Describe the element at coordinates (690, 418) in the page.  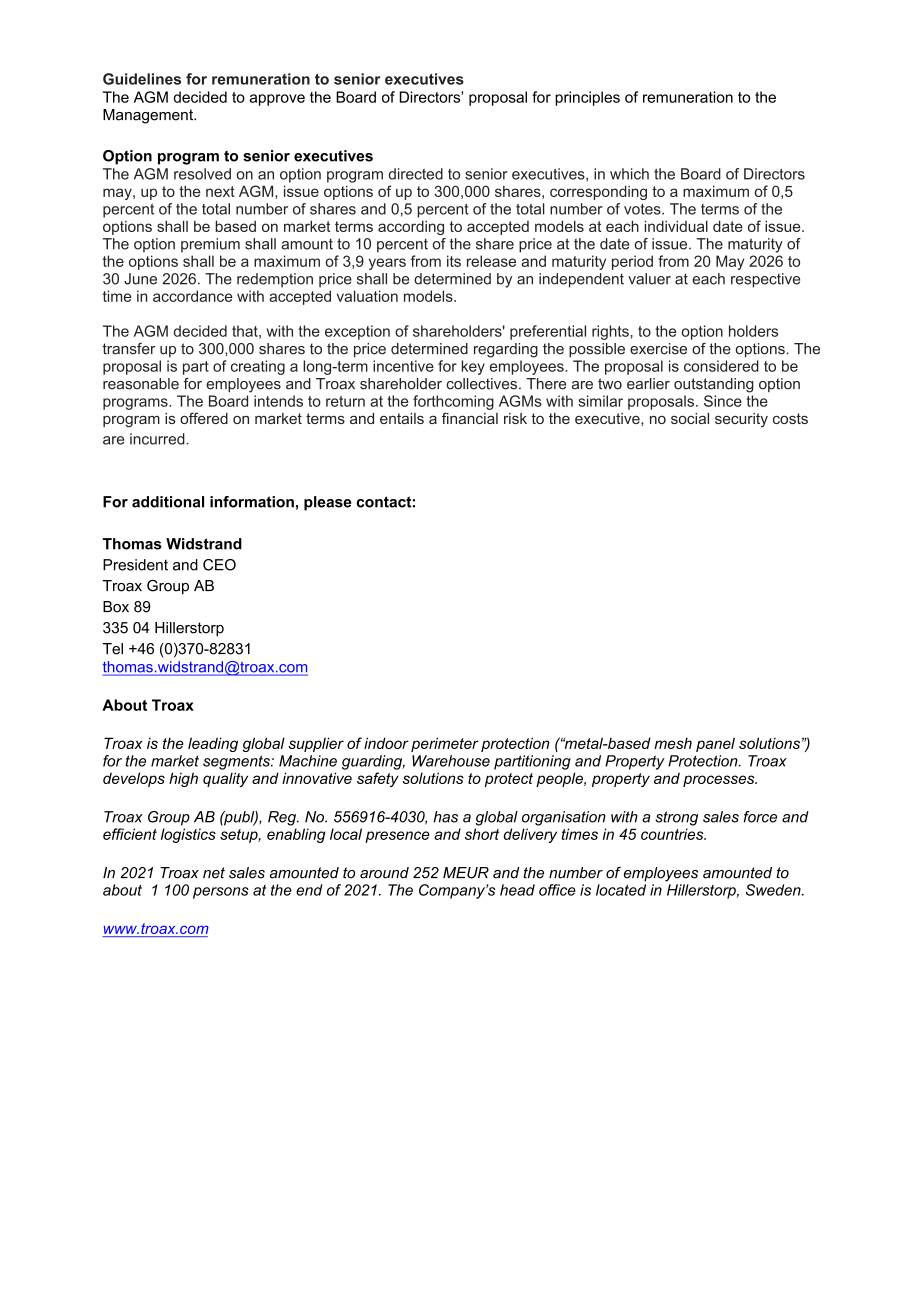
I see `social` at that location.
